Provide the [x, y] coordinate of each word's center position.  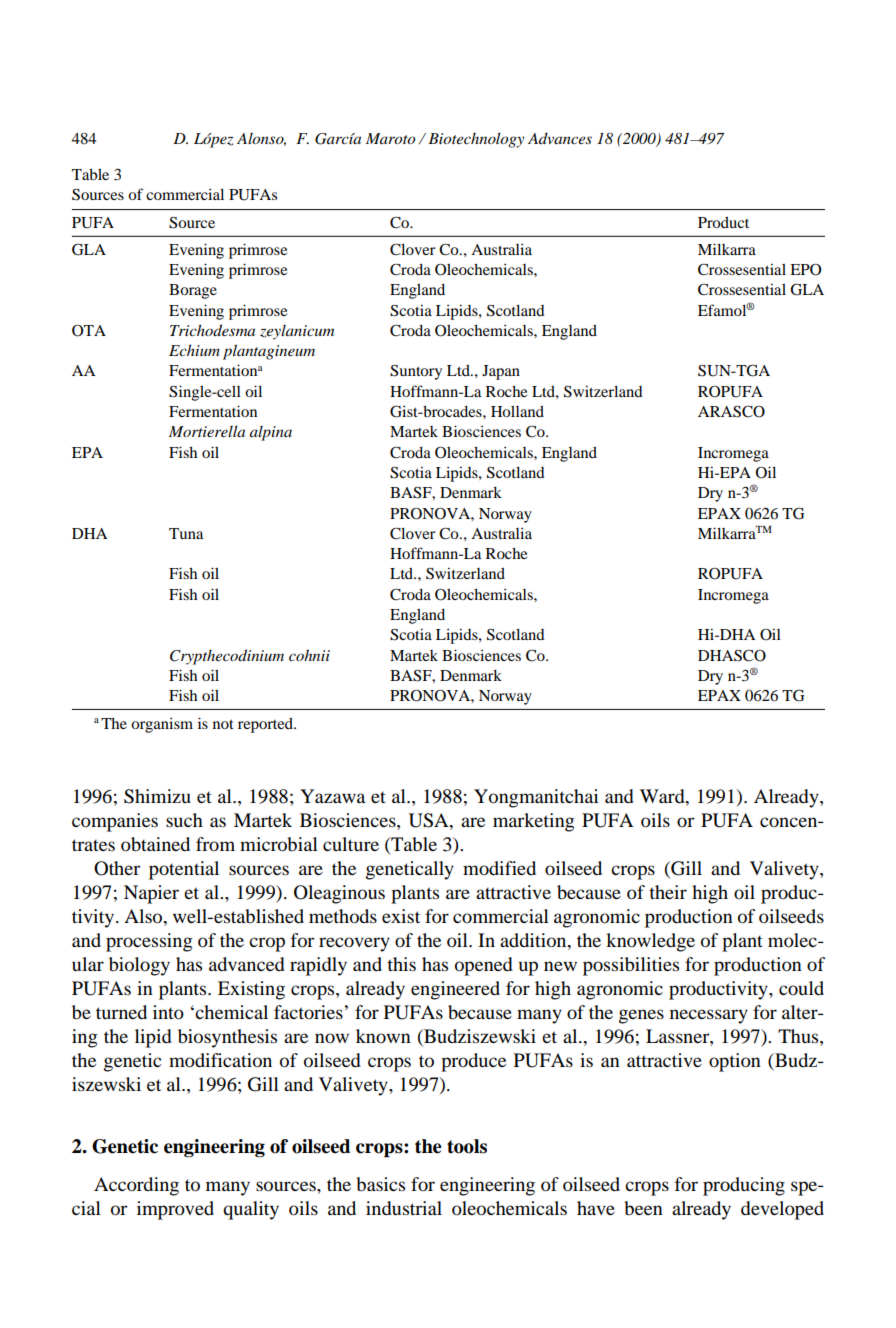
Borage [193, 291]
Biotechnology [476, 140]
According [136, 1186]
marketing [533, 822]
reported [267, 725]
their [668, 892]
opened [484, 966]
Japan [501, 372]
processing [149, 942]
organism [162, 725]
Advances [560, 138]
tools [467, 1146]
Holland [517, 411]
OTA [89, 331]
